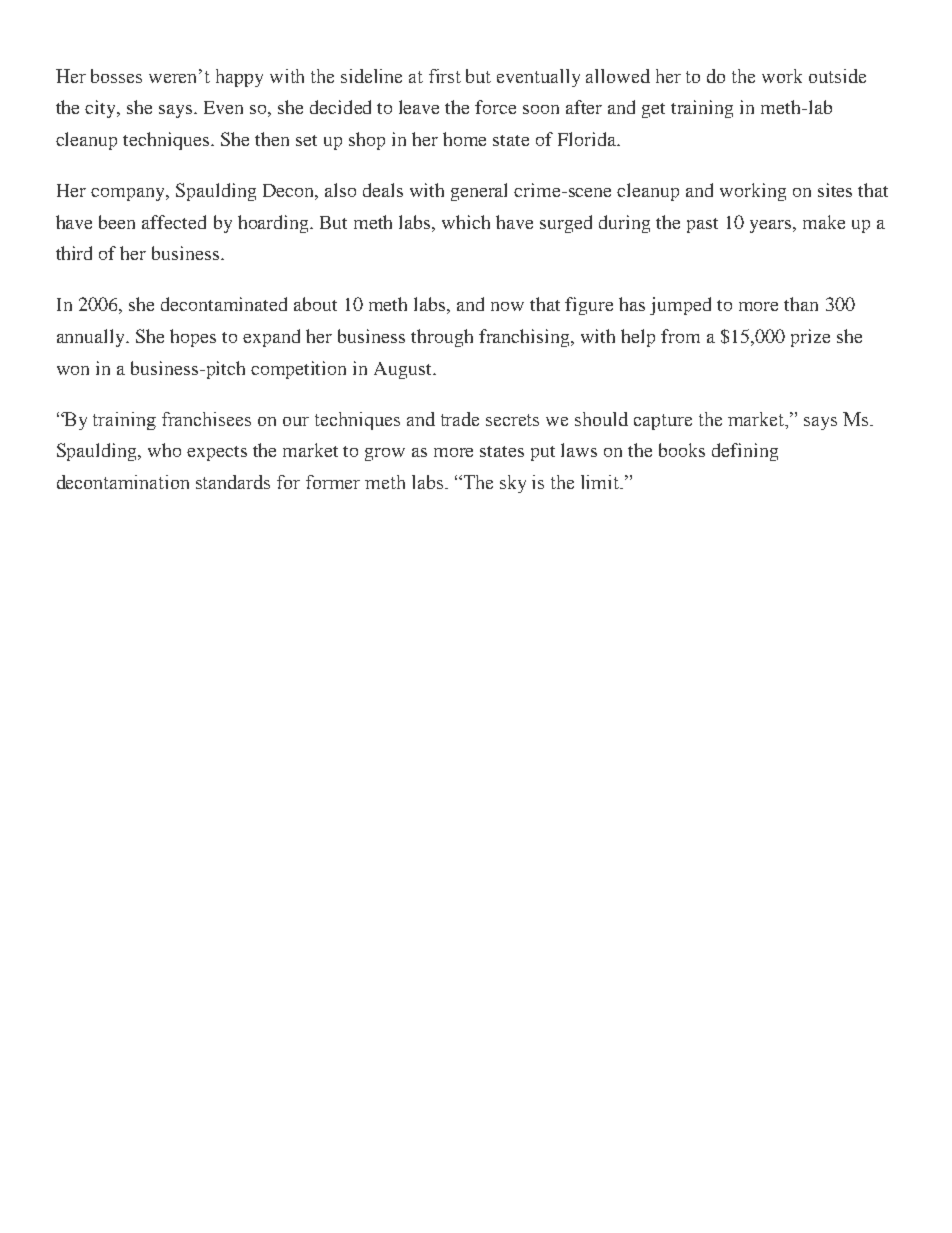 Image resolution: width=952 pixels, height=1233 pixels. What do you see at coordinates (801, 304) in the page?
I see `than` at bounding box center [801, 304].
